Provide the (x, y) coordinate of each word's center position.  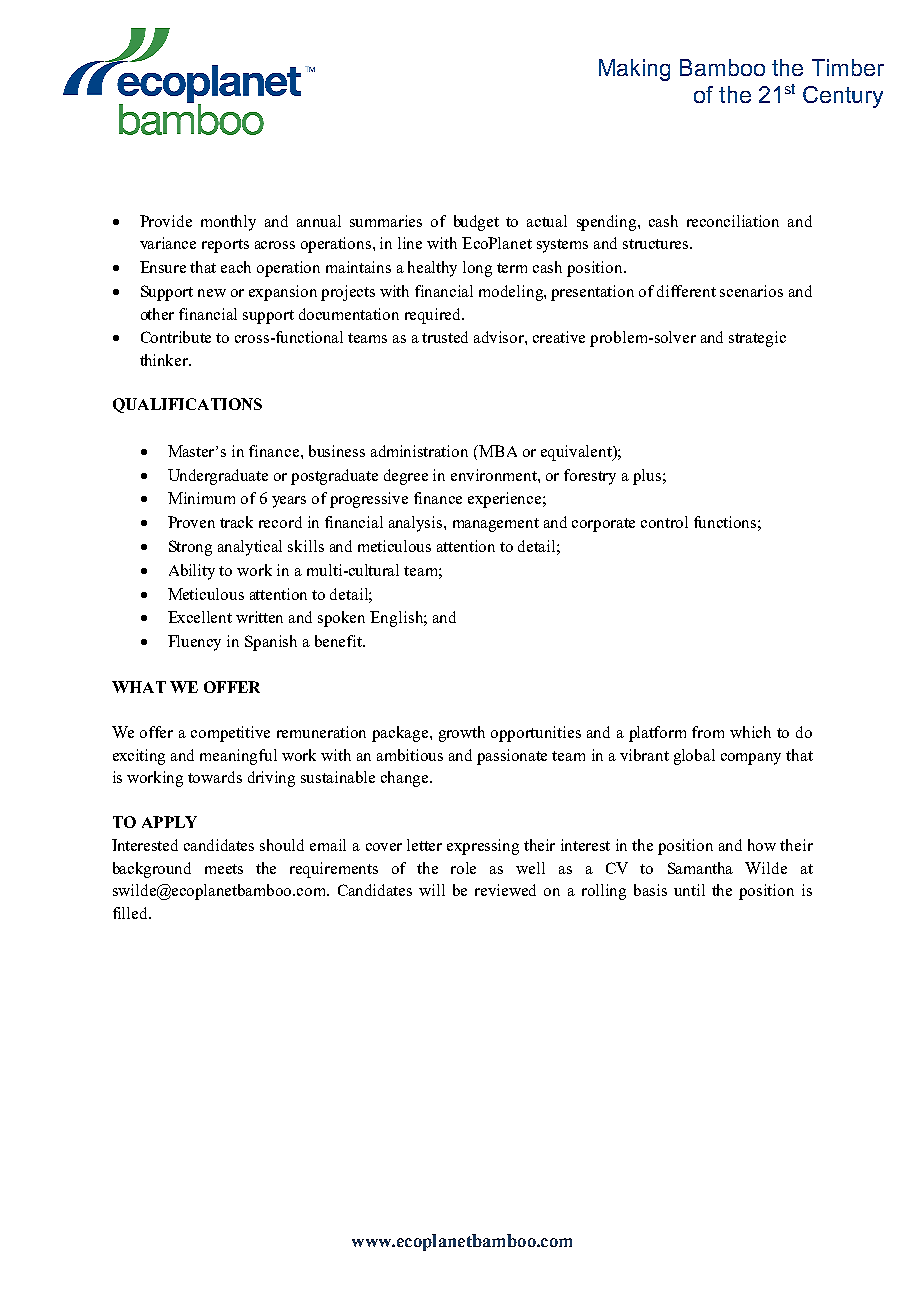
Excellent (200, 617)
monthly (228, 223)
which (750, 732)
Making (634, 70)
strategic (757, 339)
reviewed (505, 890)
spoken (341, 619)
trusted (445, 337)
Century (843, 97)
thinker (165, 360)
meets (224, 869)
